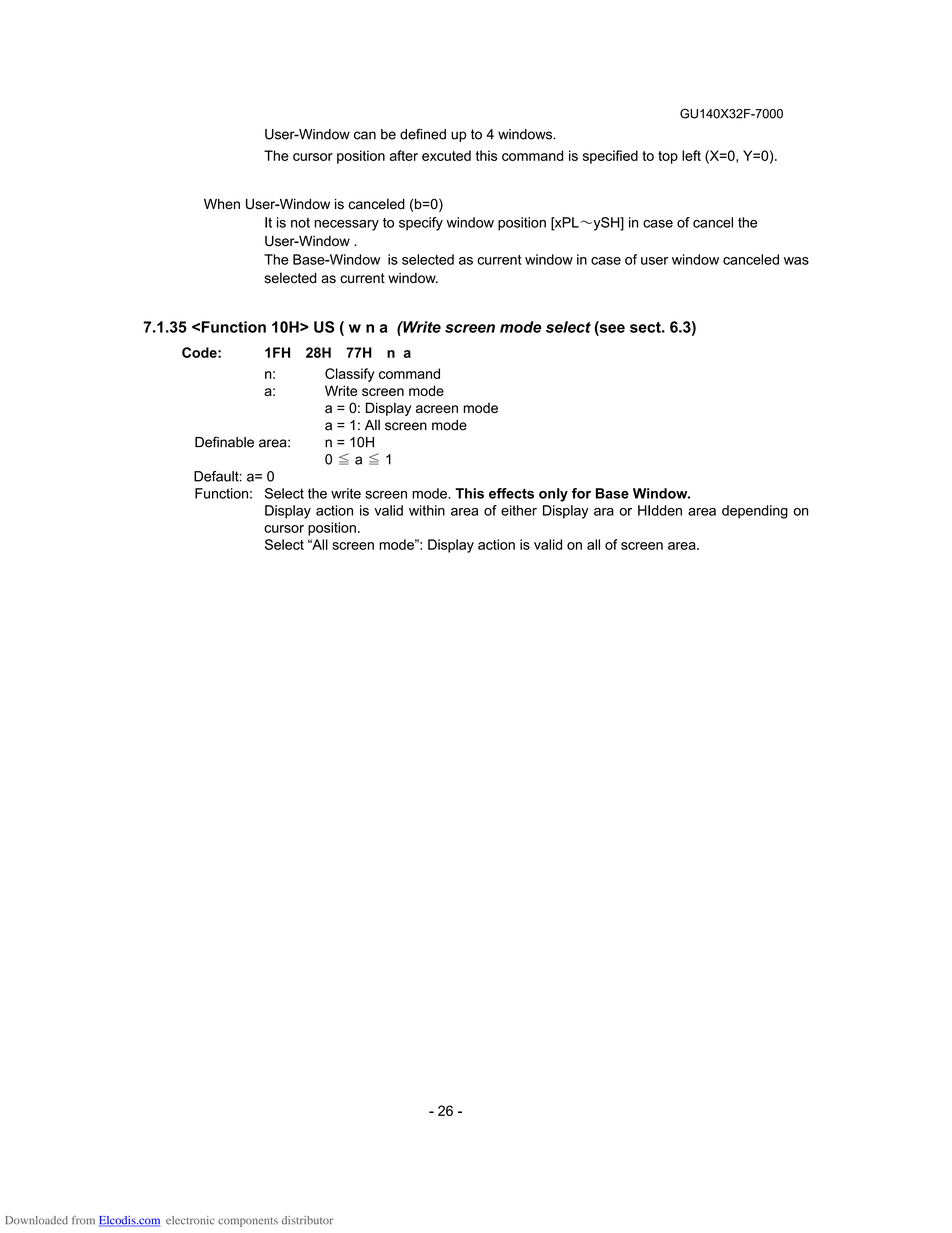 The width and height of the image is (952, 1233). What do you see at coordinates (307, 1220) in the image?
I see `distributor` at bounding box center [307, 1220].
